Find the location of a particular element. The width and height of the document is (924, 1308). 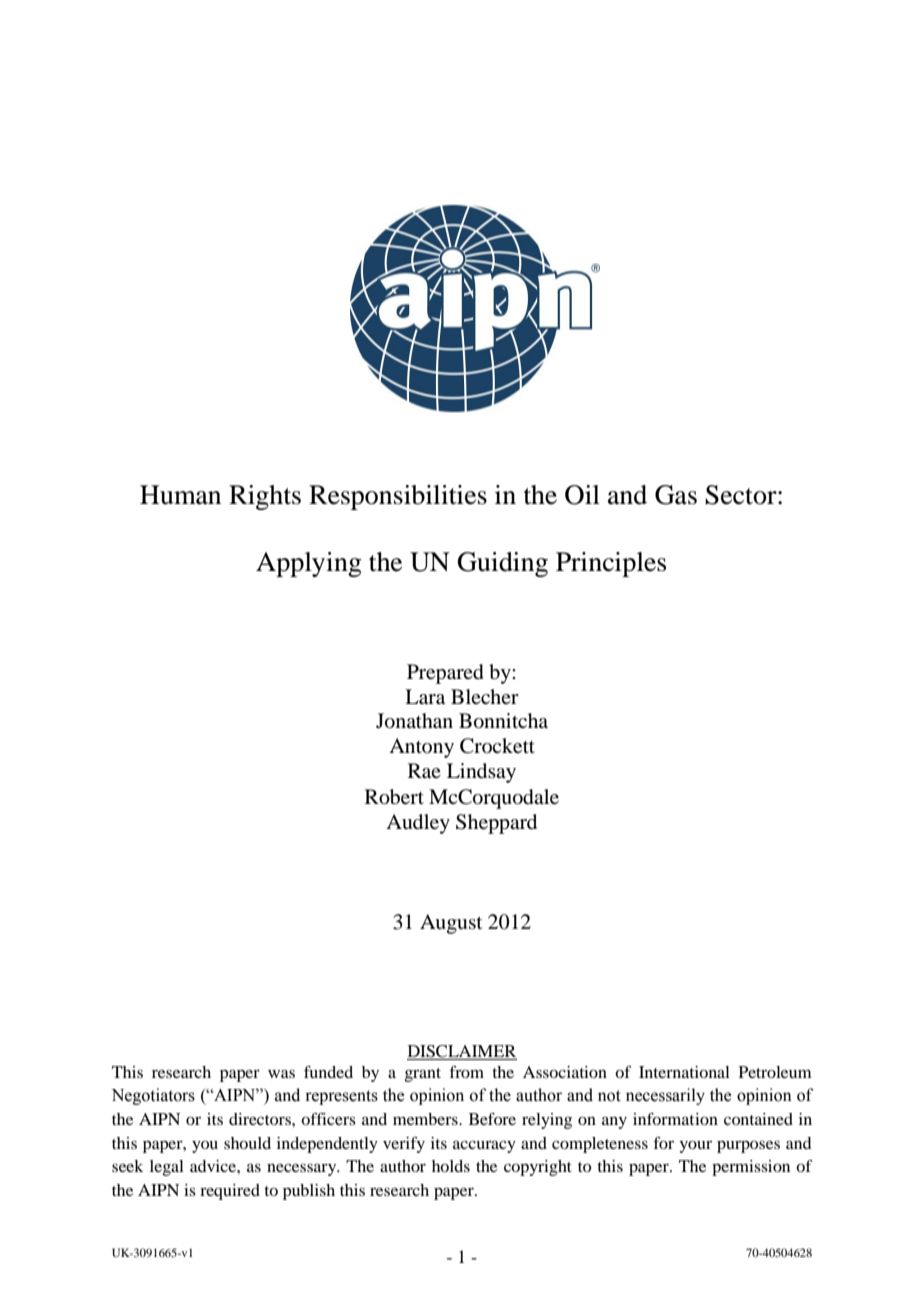

Sheppard is located at coordinates (496, 824).
